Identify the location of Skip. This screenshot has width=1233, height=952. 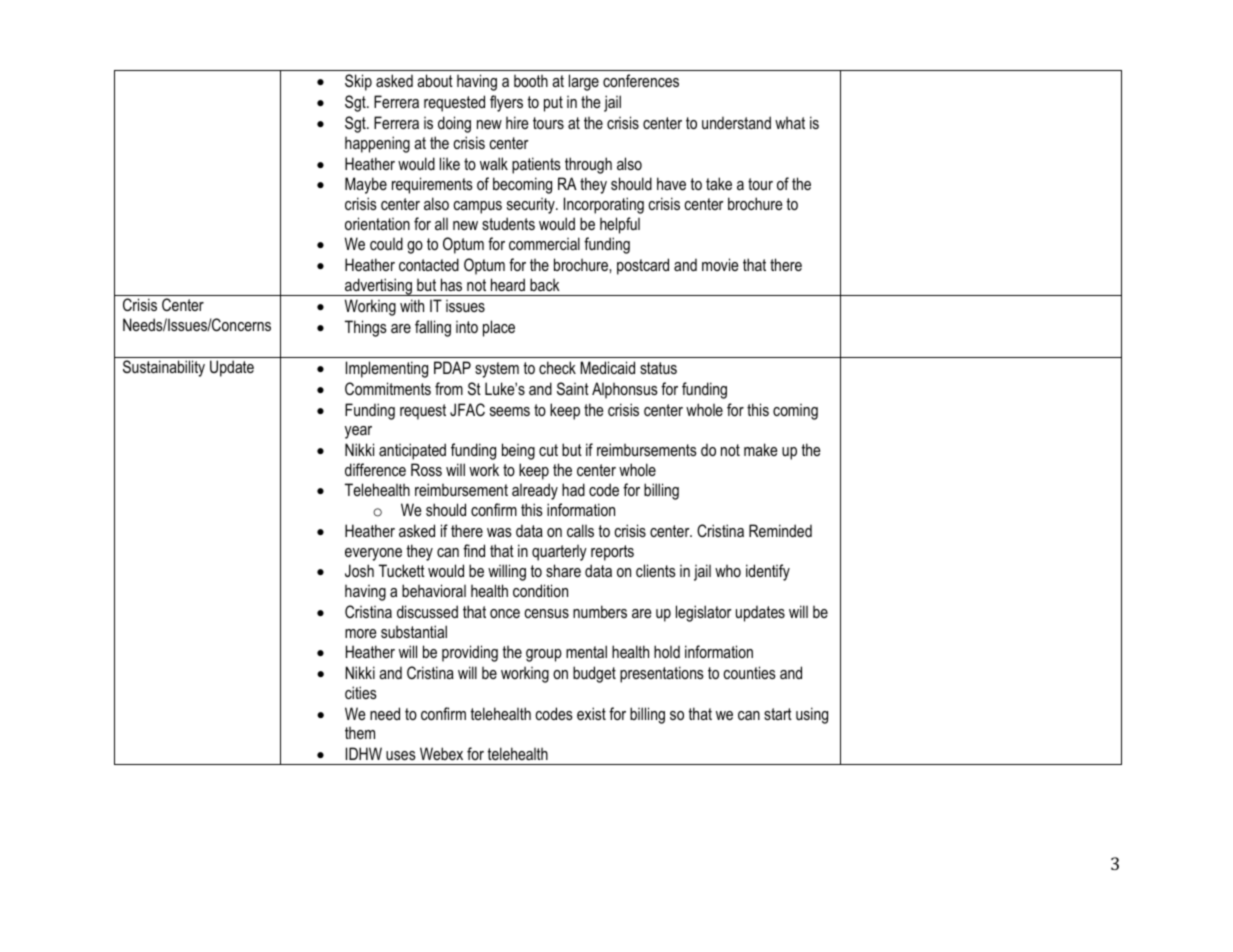
(358, 82).
